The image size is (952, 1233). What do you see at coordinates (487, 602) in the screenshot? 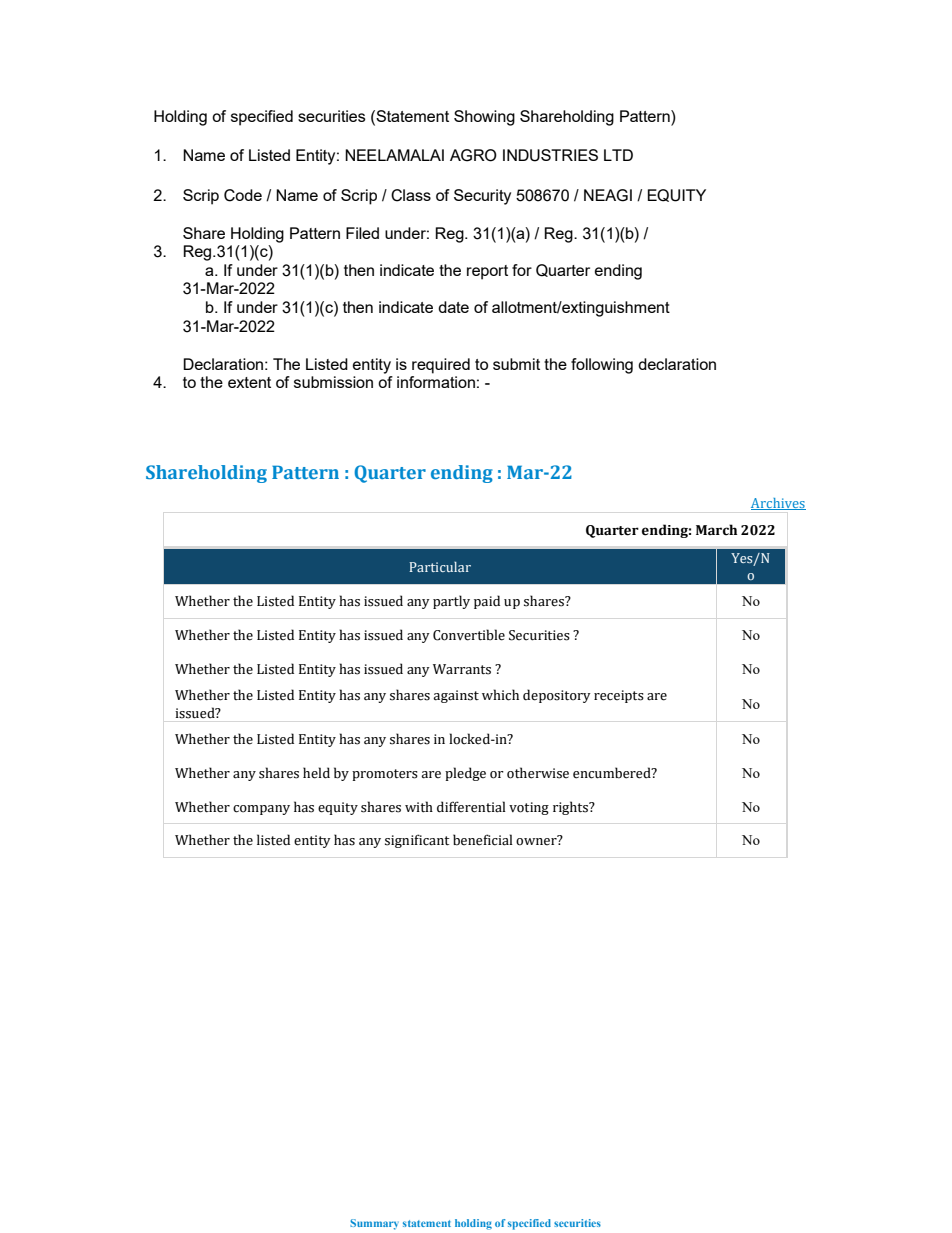
I see `paid` at bounding box center [487, 602].
